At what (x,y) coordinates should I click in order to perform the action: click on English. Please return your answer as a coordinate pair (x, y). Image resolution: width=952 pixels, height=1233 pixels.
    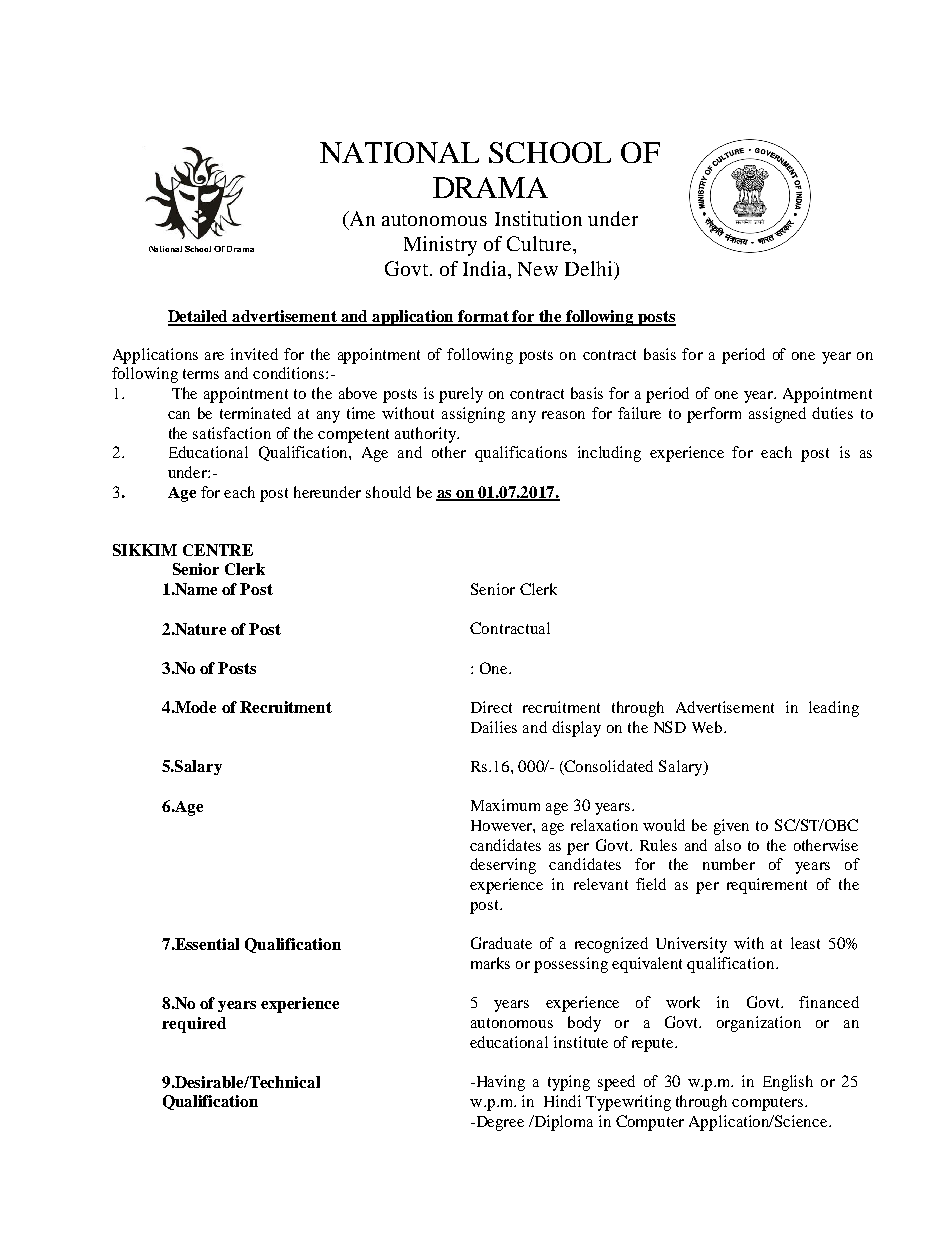
    Looking at the image, I should click on (788, 1083).
